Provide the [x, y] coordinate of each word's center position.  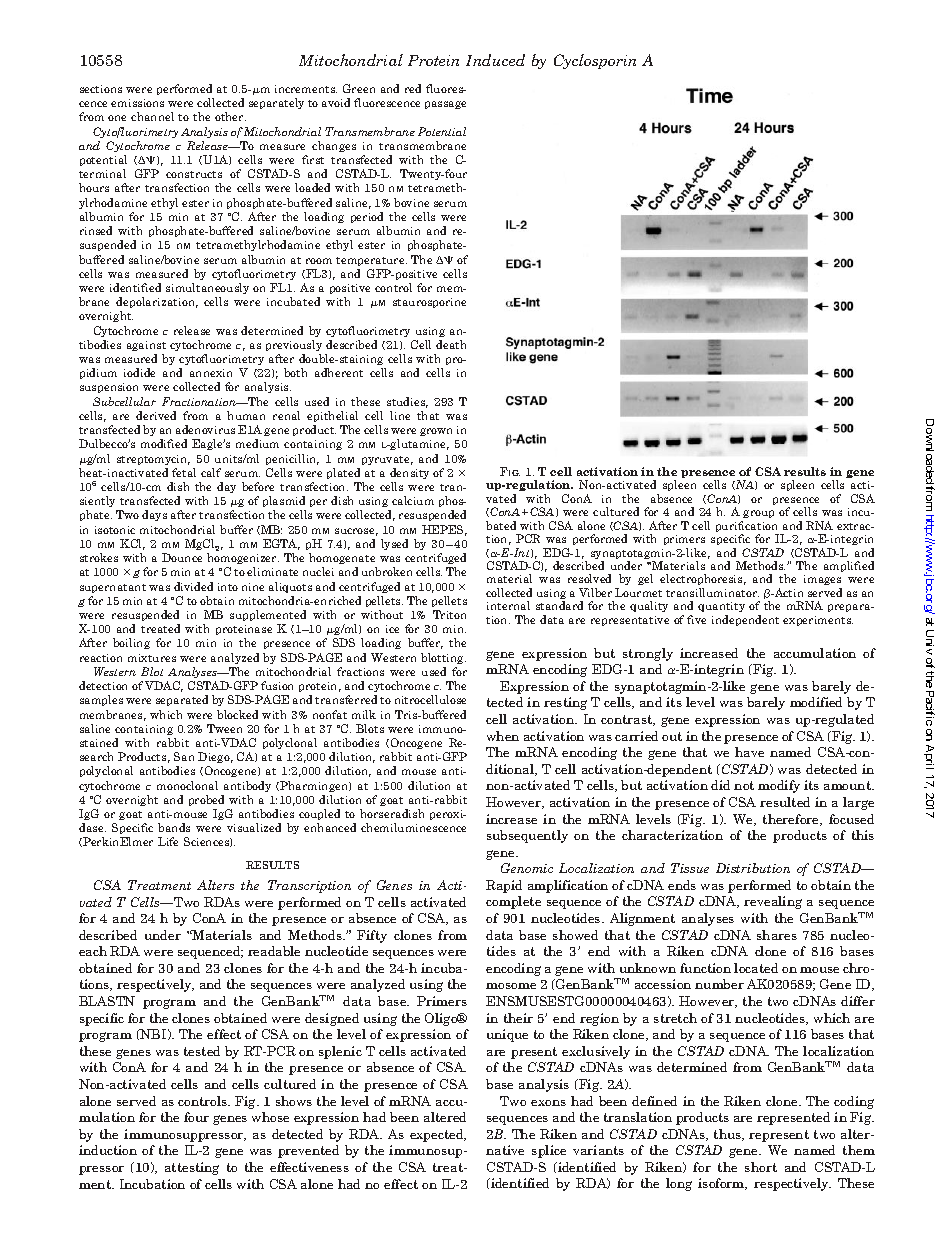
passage [445, 105]
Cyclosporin [595, 61]
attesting [192, 1168]
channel [152, 116]
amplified [849, 566]
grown [436, 432]
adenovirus [205, 429]
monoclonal [187, 785]
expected [438, 1135]
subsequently [527, 836]
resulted [785, 802]
